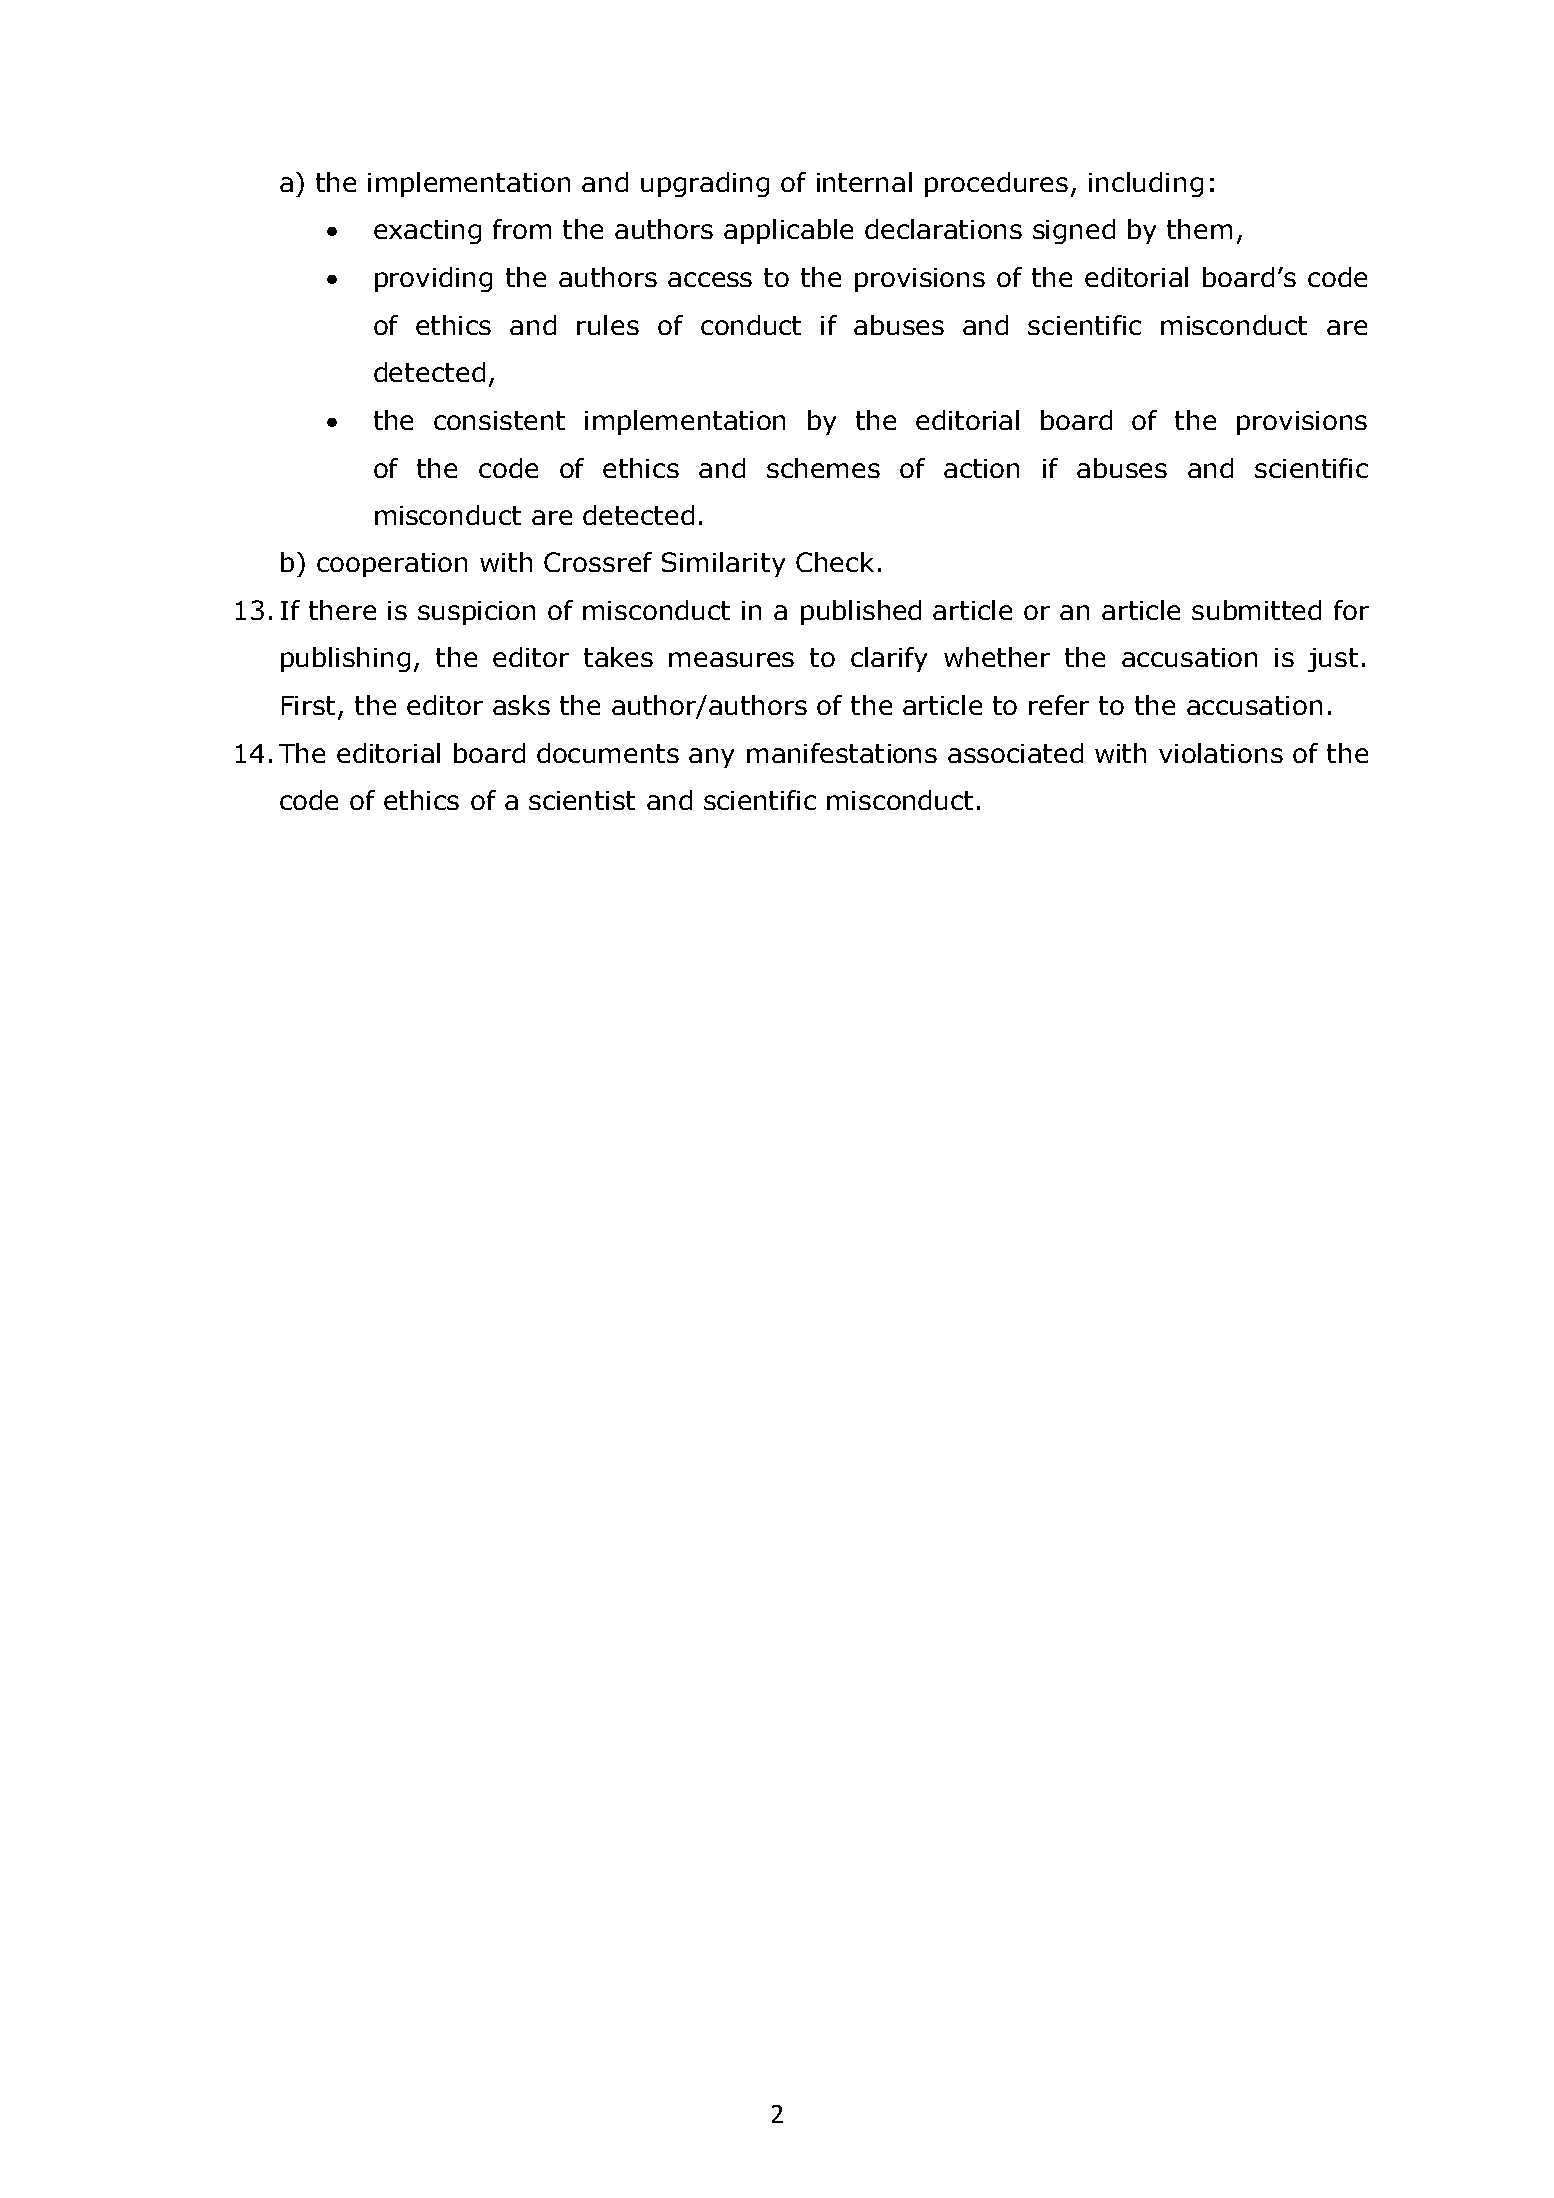  I want to click on schemes, so click(823, 468).
